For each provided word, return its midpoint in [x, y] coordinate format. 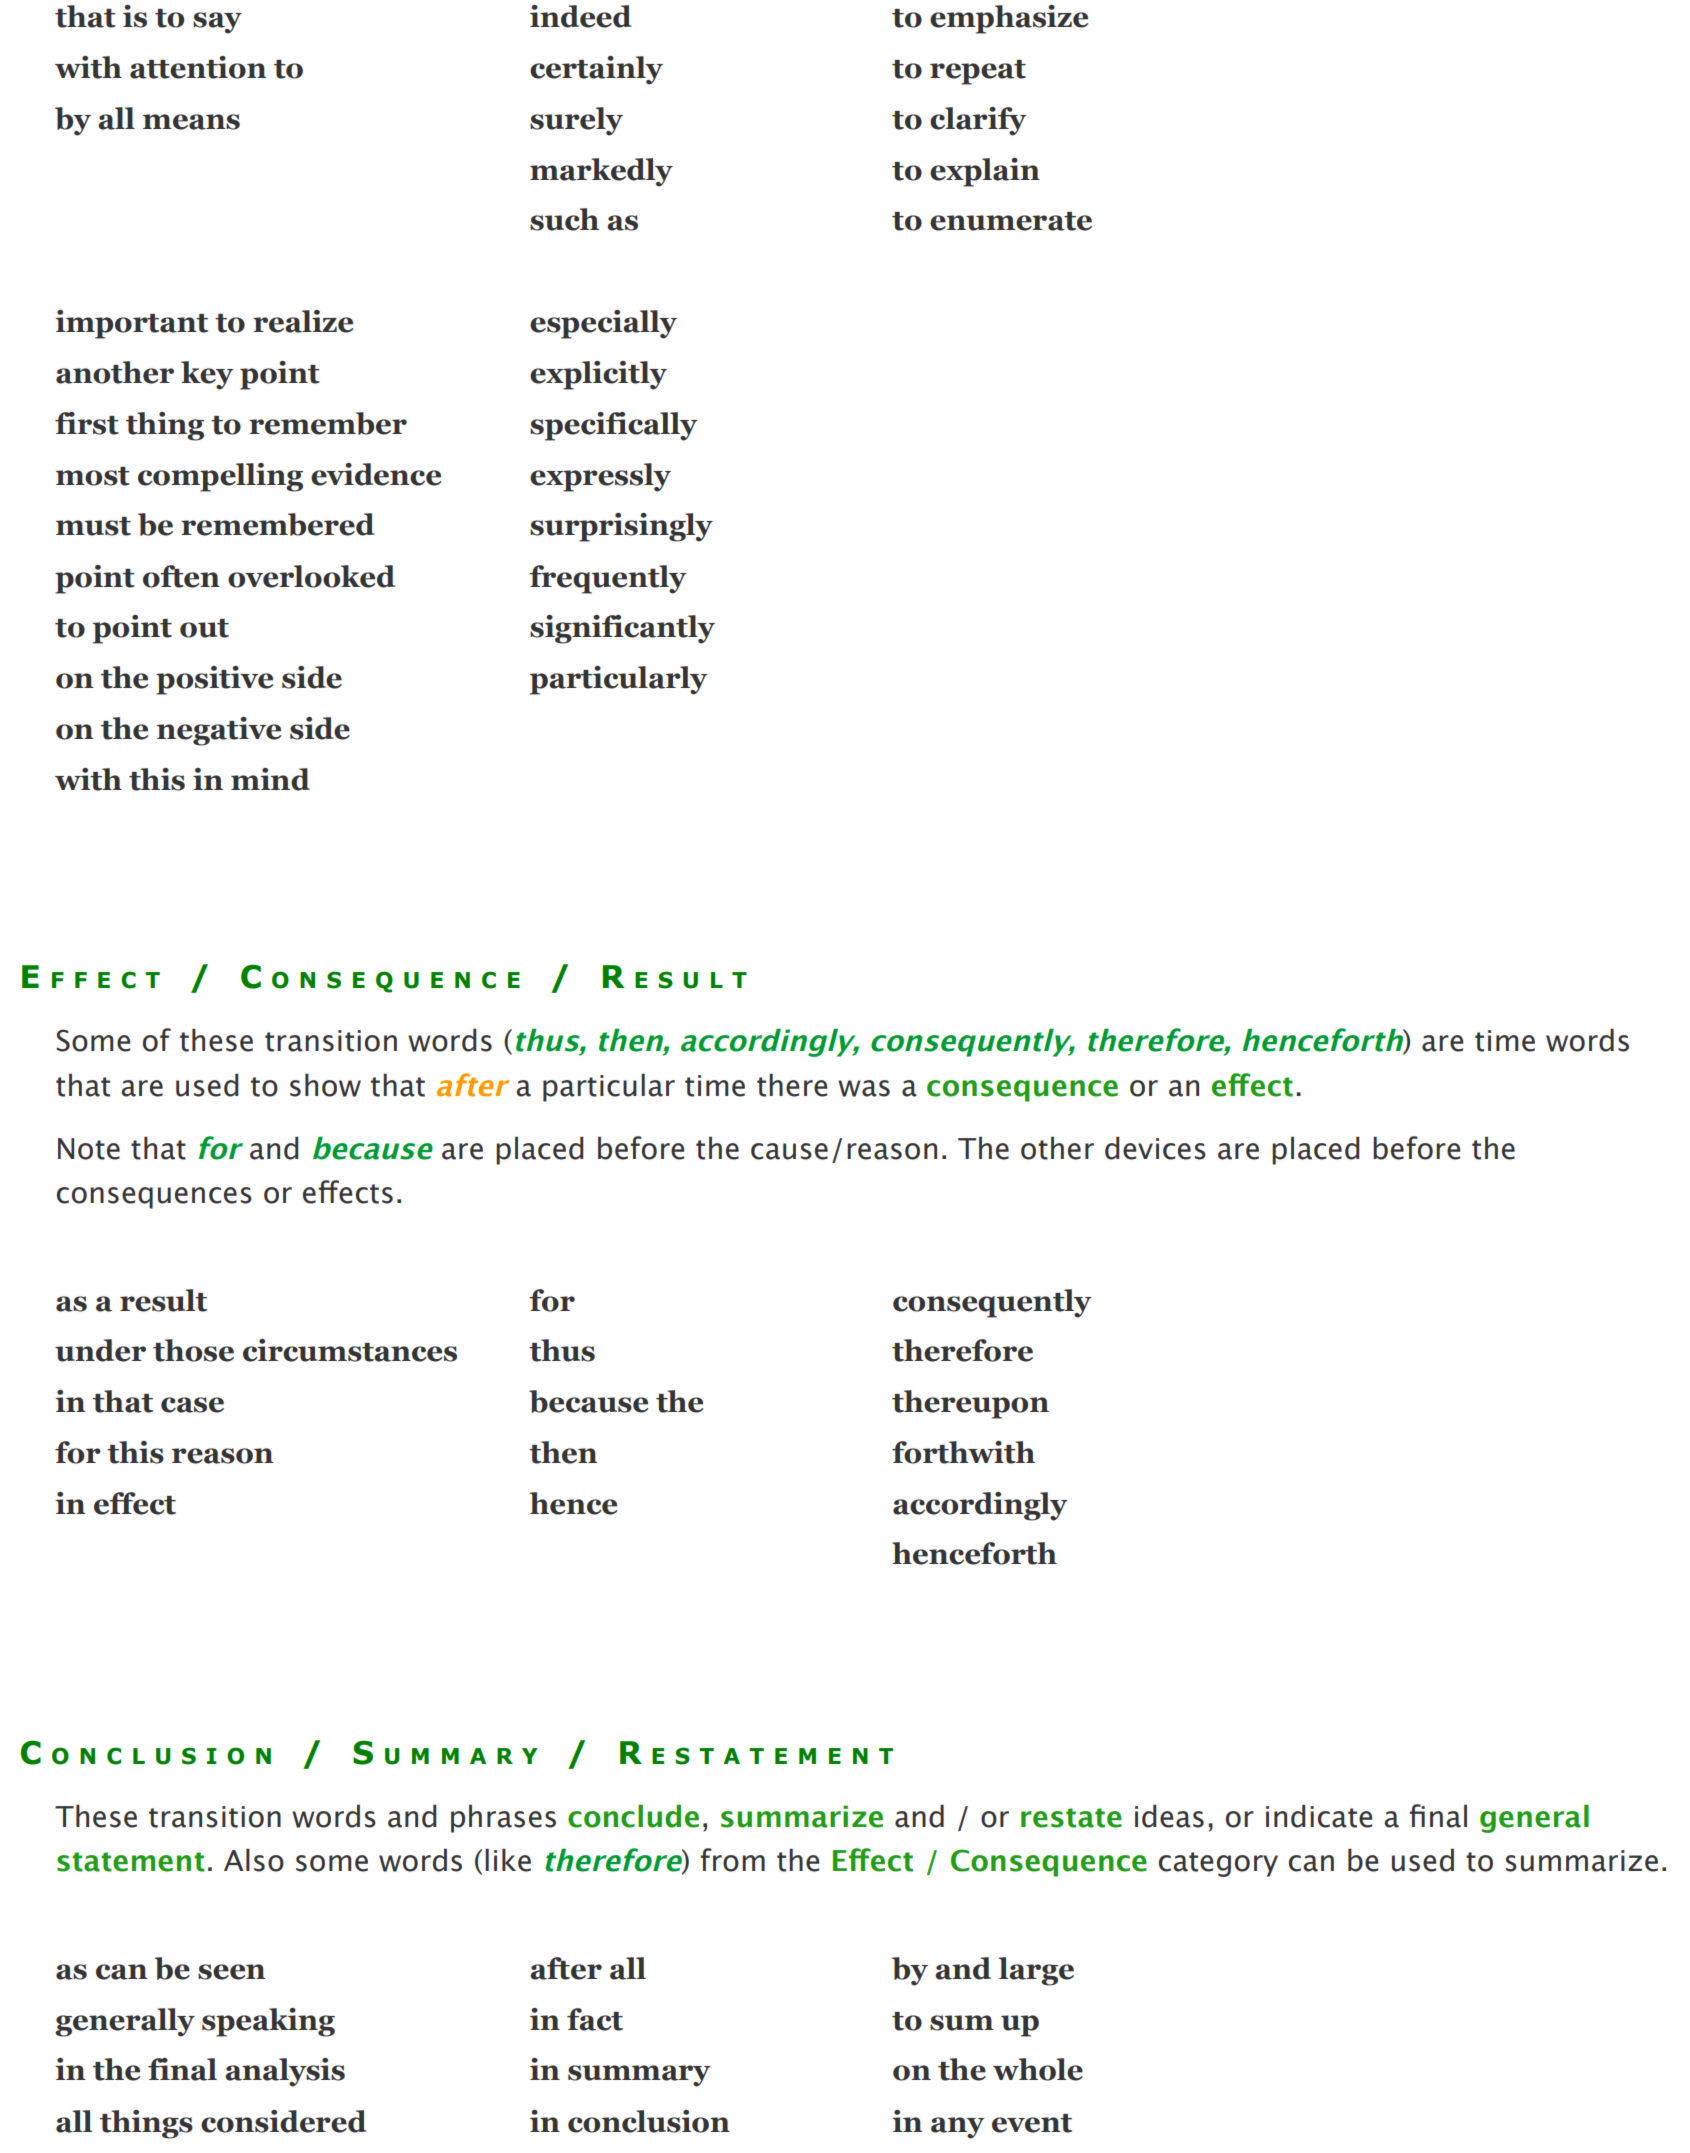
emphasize [1009, 19]
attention [198, 67]
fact [595, 2019]
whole [1038, 2069]
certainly [596, 70]
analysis [285, 2072]
